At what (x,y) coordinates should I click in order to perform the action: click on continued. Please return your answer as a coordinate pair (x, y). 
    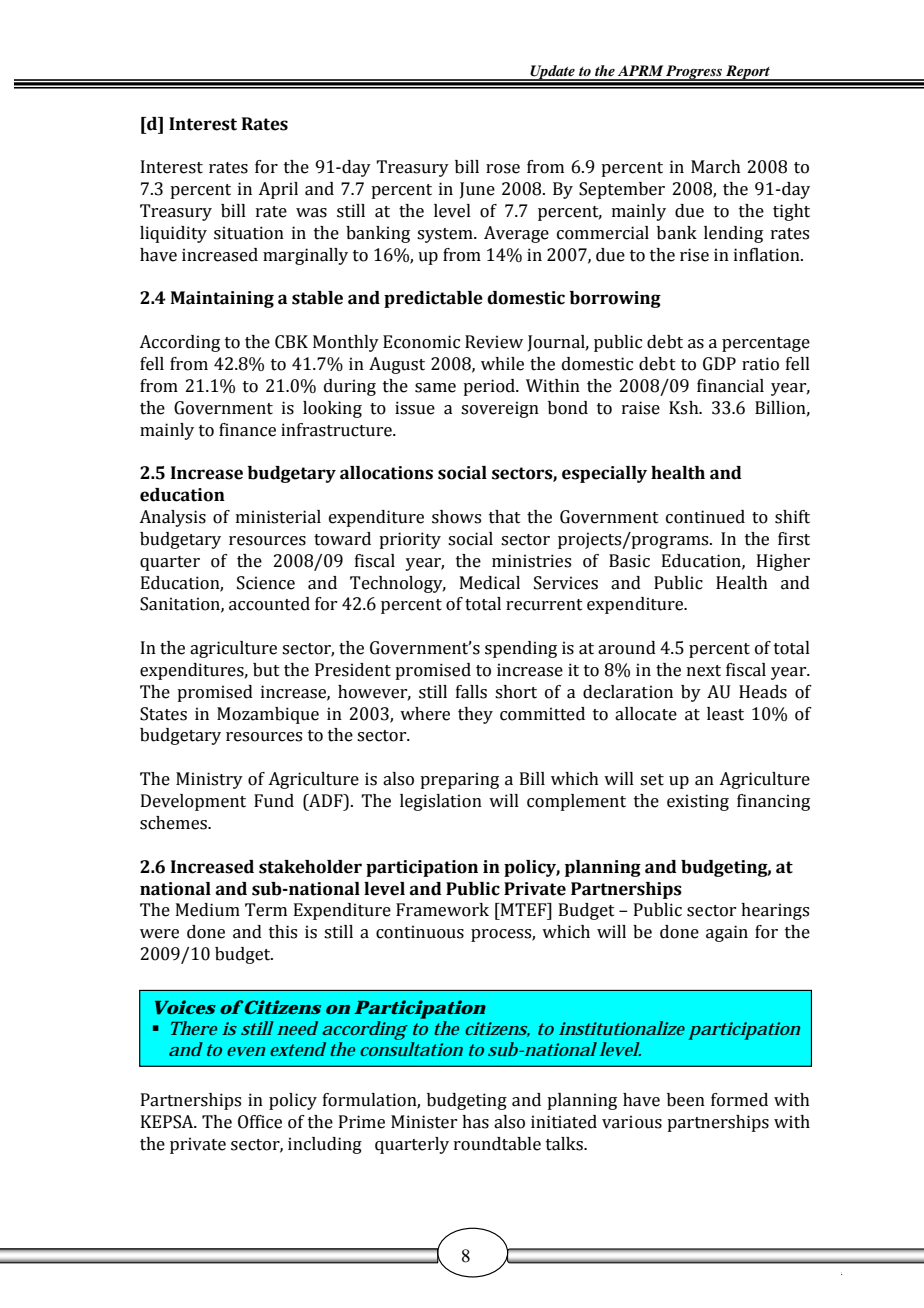
    Looking at the image, I should click on (705, 517).
